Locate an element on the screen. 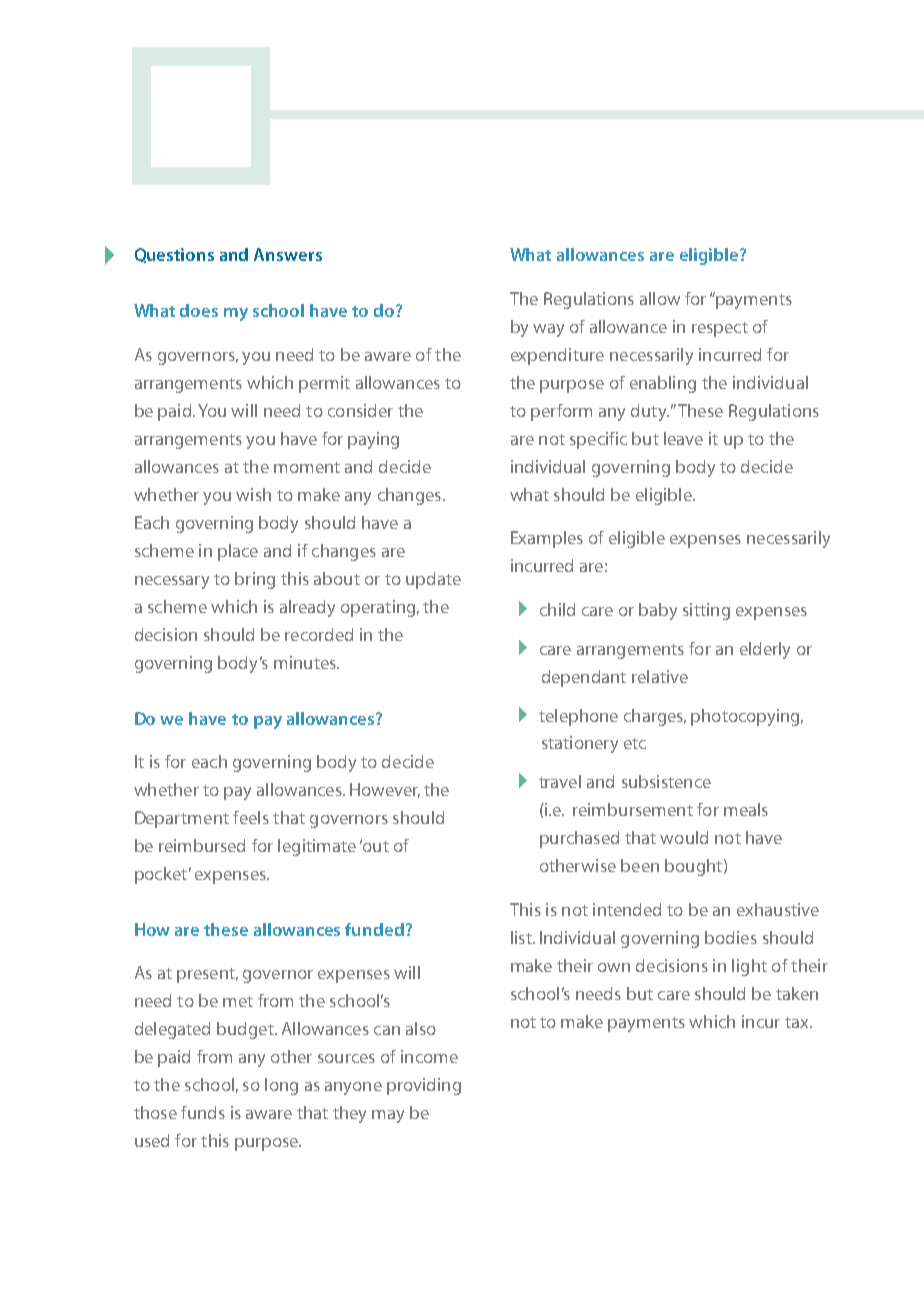 The width and height of the screenshot is (924, 1307). bodies is located at coordinates (731, 937).
